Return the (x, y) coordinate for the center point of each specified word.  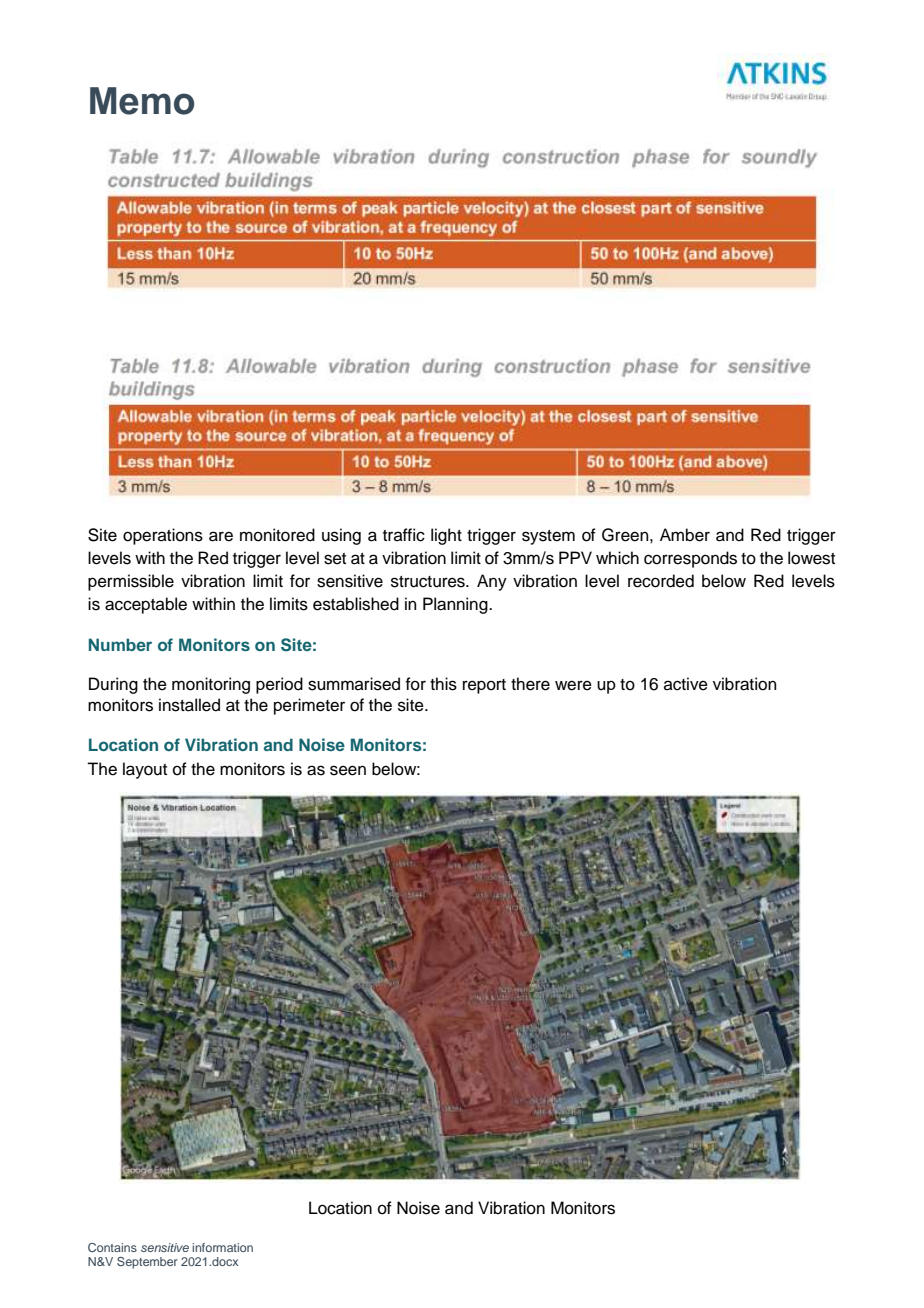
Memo (142, 101)
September (147, 1263)
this (443, 684)
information (222, 1247)
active (686, 684)
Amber (685, 535)
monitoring (211, 685)
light (446, 536)
